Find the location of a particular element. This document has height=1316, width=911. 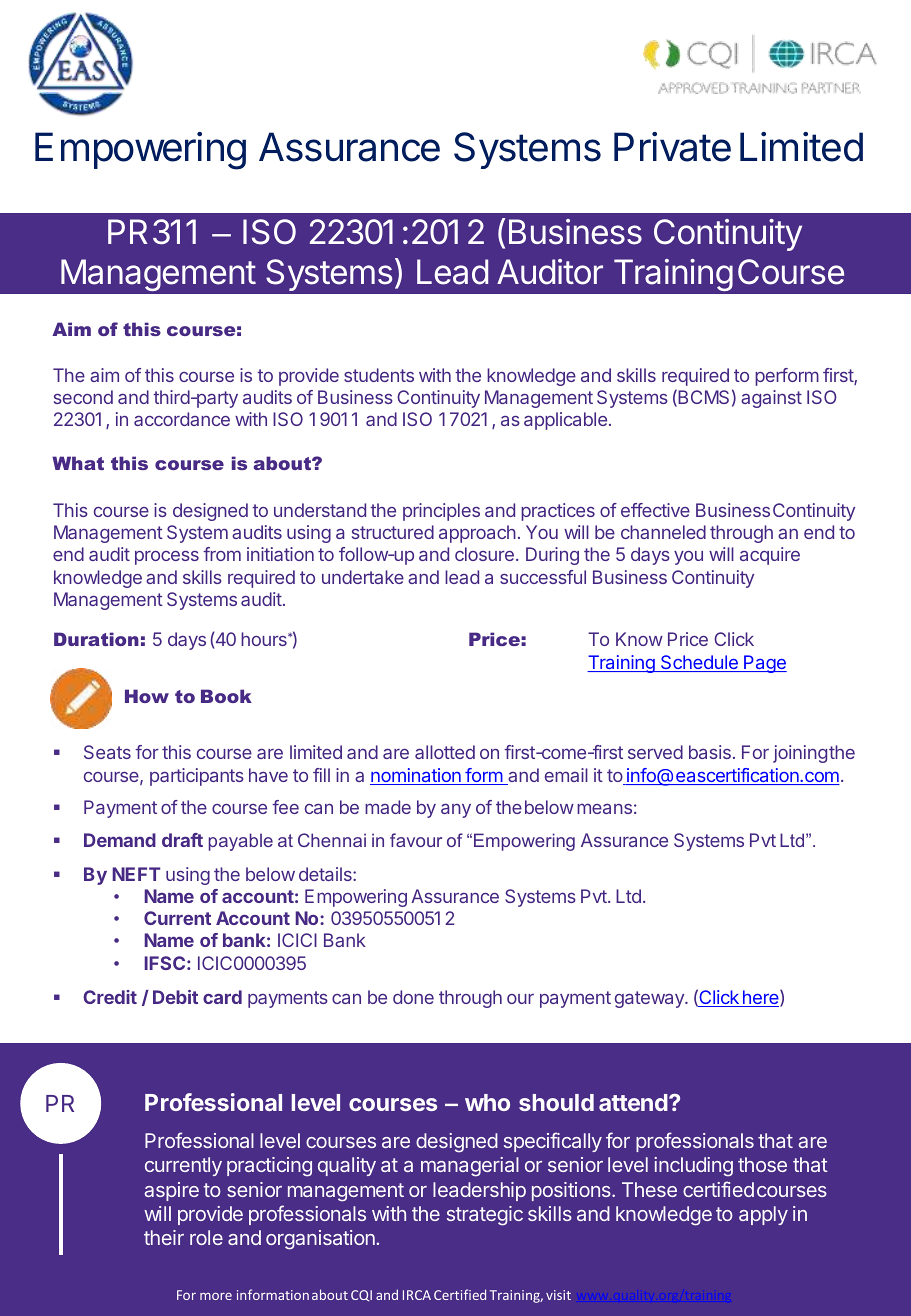

students is located at coordinates (379, 375).
